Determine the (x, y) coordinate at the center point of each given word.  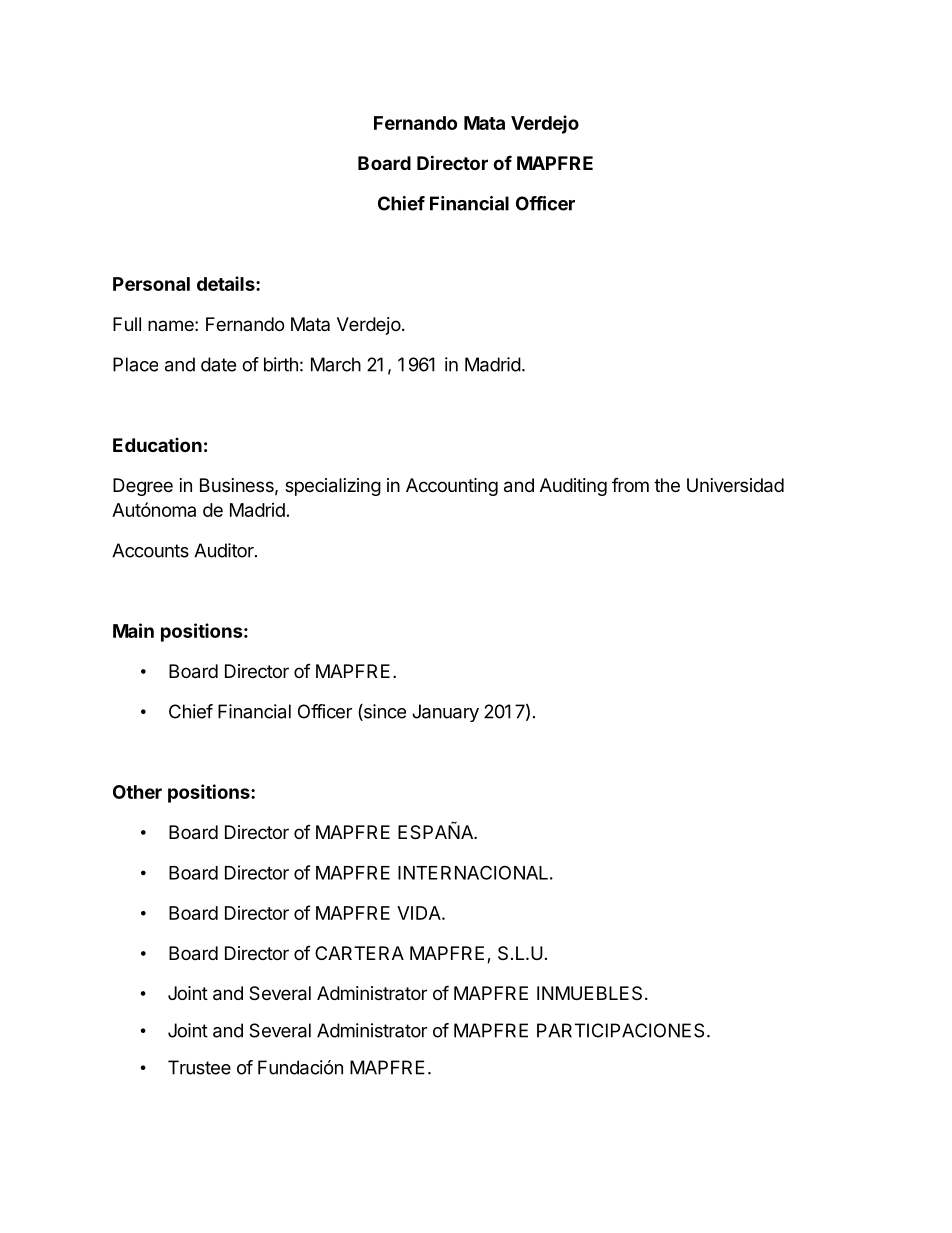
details (227, 283)
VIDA (420, 913)
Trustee (199, 1067)
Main (133, 630)
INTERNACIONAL (473, 872)
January (445, 713)
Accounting (452, 487)
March (336, 364)
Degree (143, 487)
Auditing (573, 487)
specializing (333, 487)
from (630, 485)
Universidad (735, 485)
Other (137, 792)
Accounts (150, 550)
